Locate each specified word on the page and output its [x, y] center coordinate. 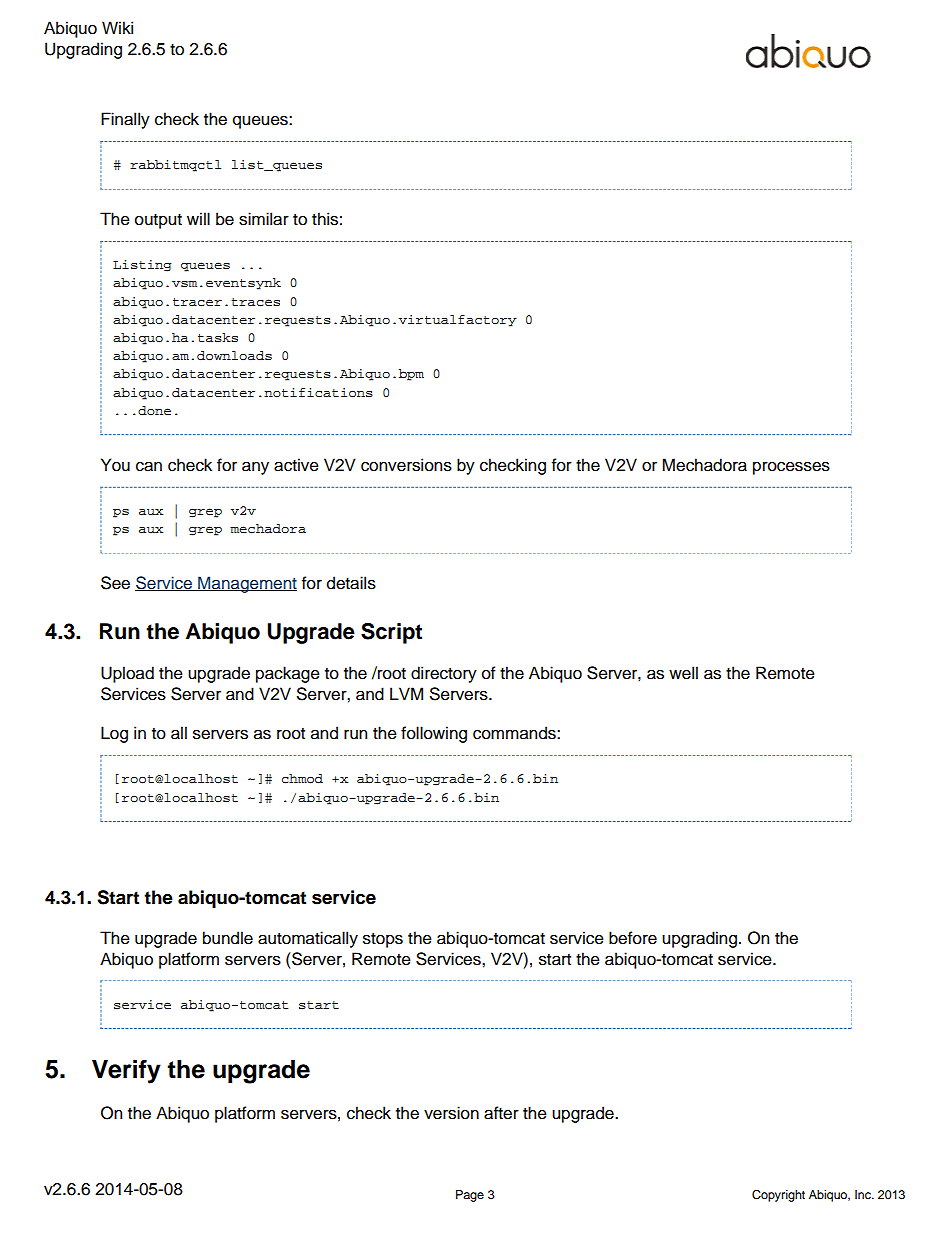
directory [444, 674]
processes [791, 468]
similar [264, 219]
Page [470, 1196]
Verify [126, 1072]
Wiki [117, 27]
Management [246, 584]
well [683, 673]
